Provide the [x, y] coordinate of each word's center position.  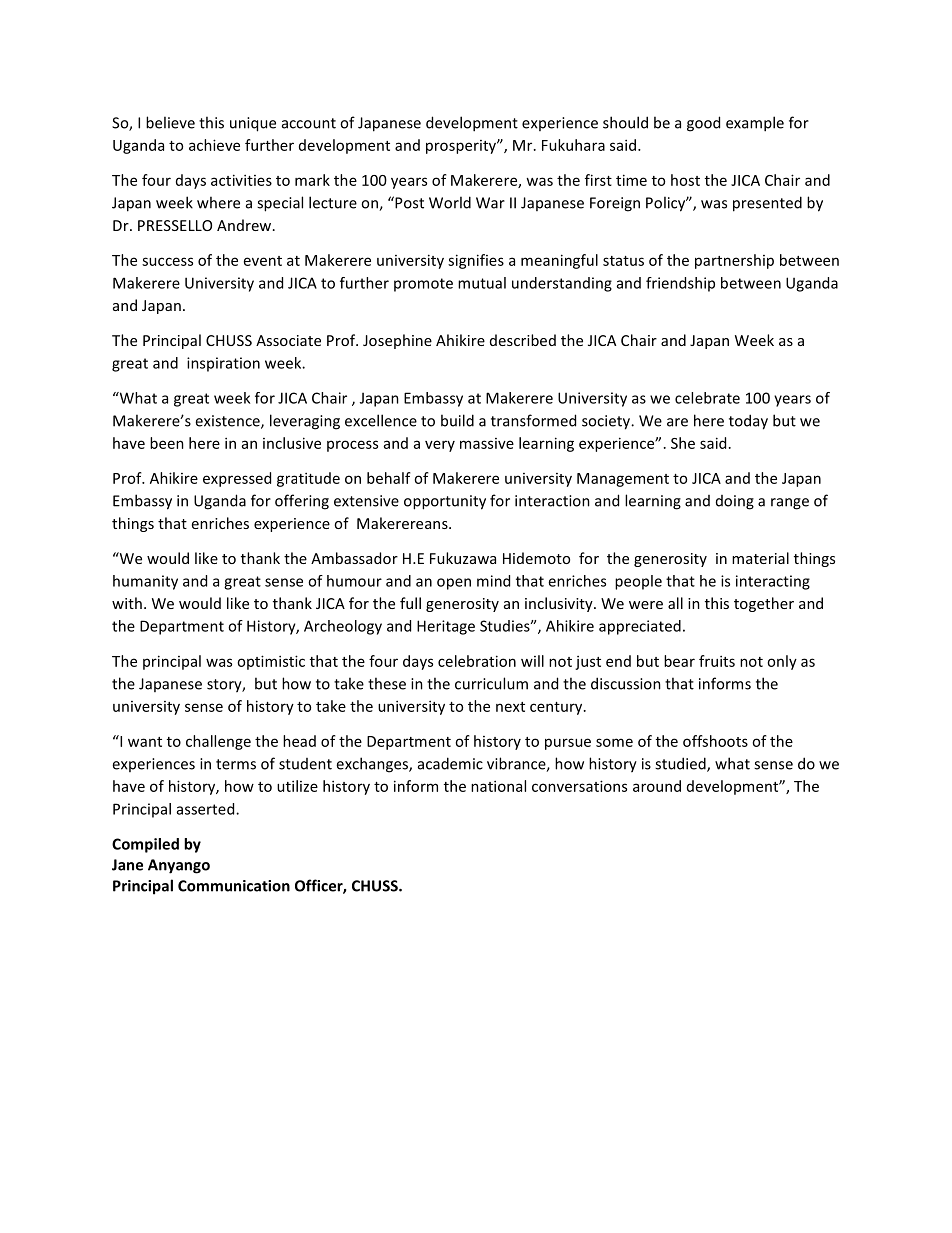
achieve [214, 145]
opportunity [445, 502]
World [450, 202]
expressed [237, 479]
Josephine [397, 341]
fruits [717, 661]
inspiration [223, 364]
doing [735, 502]
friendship [680, 284]
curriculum [491, 683]
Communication [234, 886]
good [703, 124]
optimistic [271, 662]
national [498, 786]
